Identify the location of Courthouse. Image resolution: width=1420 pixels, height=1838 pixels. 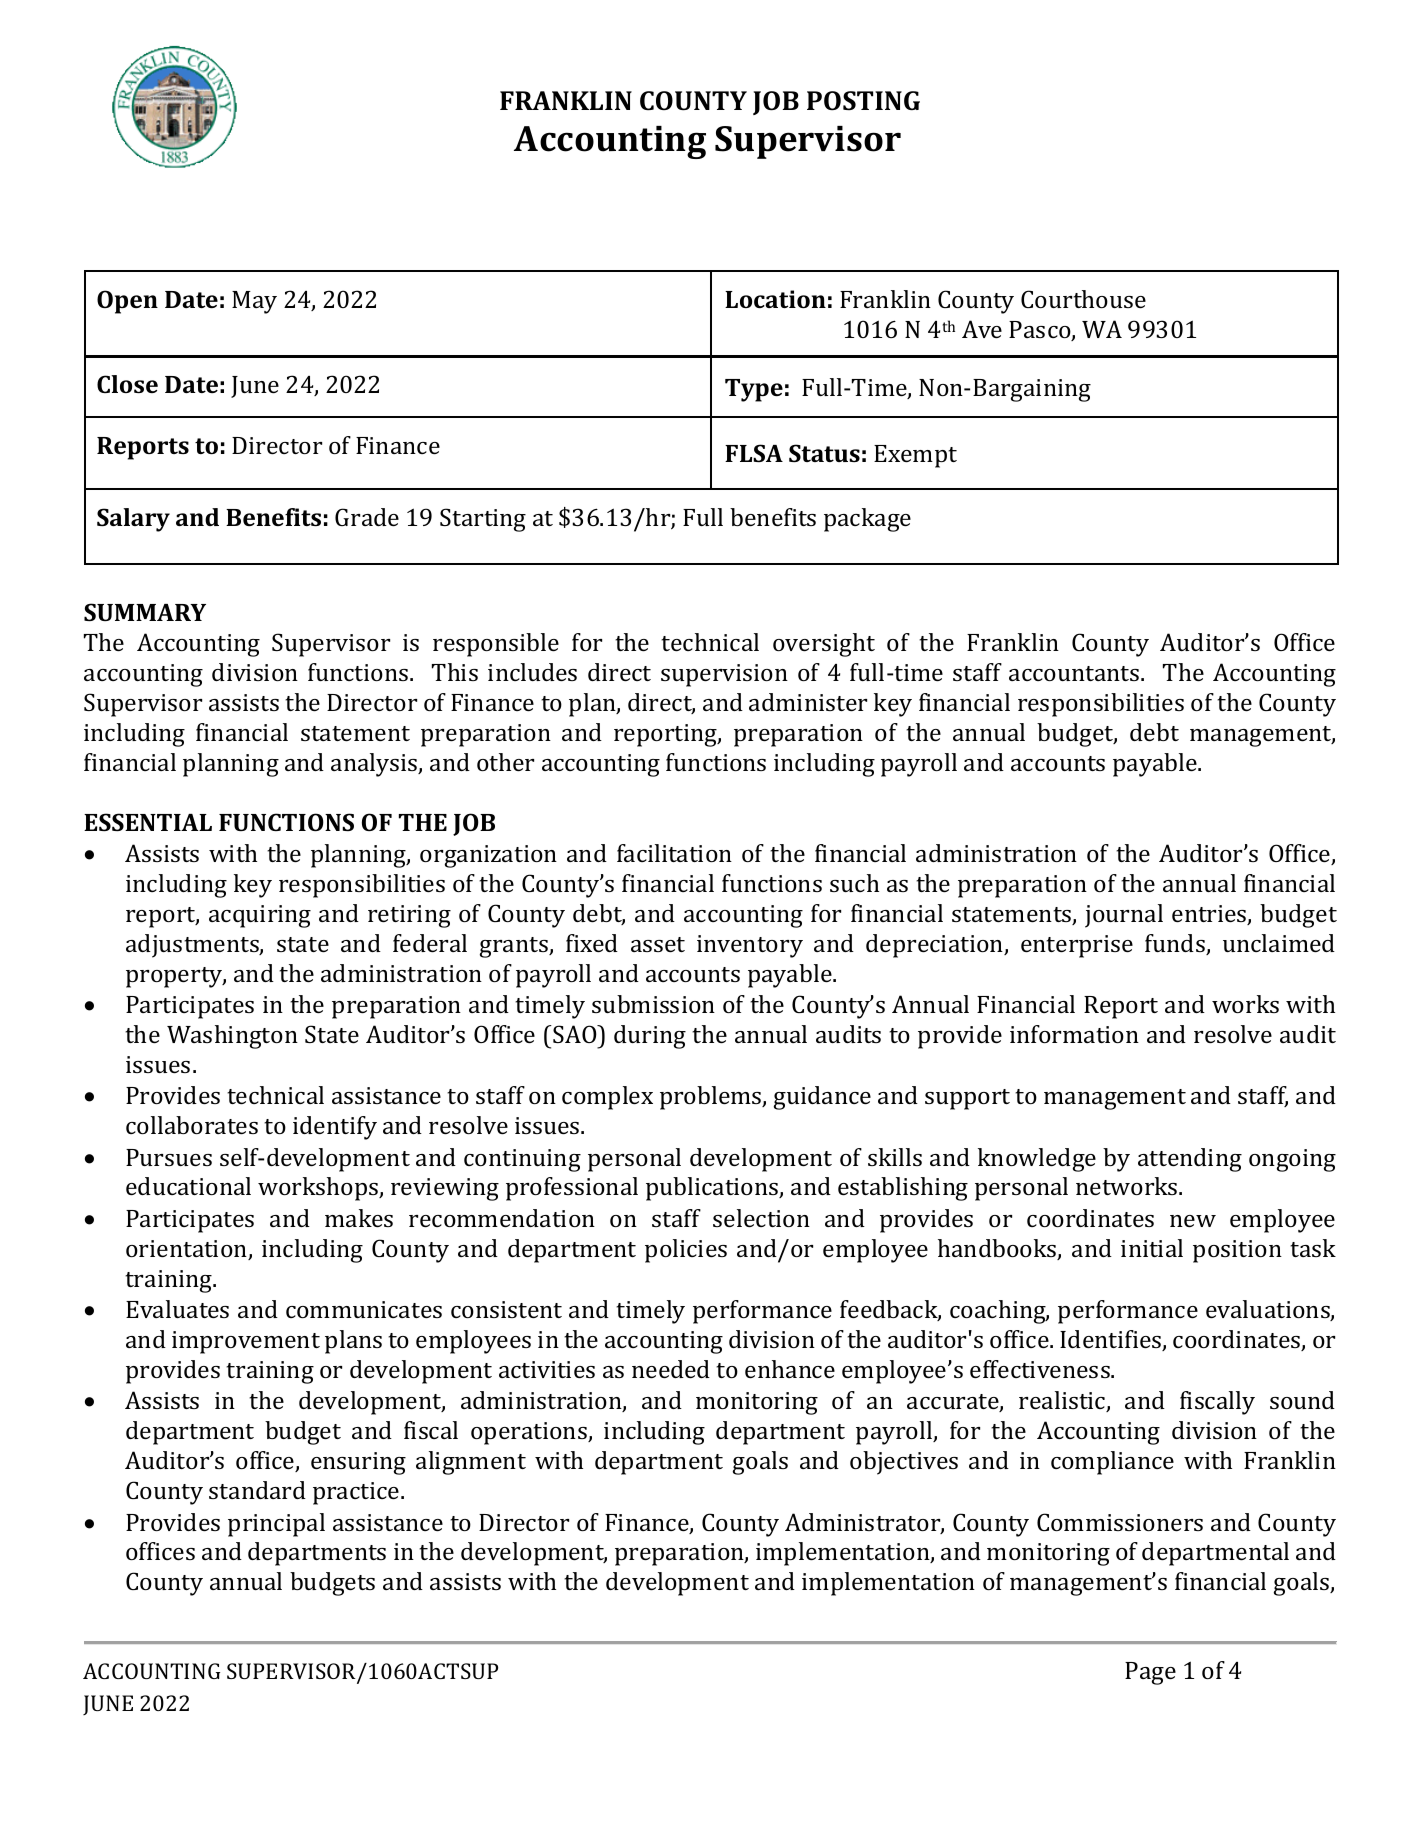
(1083, 299).
